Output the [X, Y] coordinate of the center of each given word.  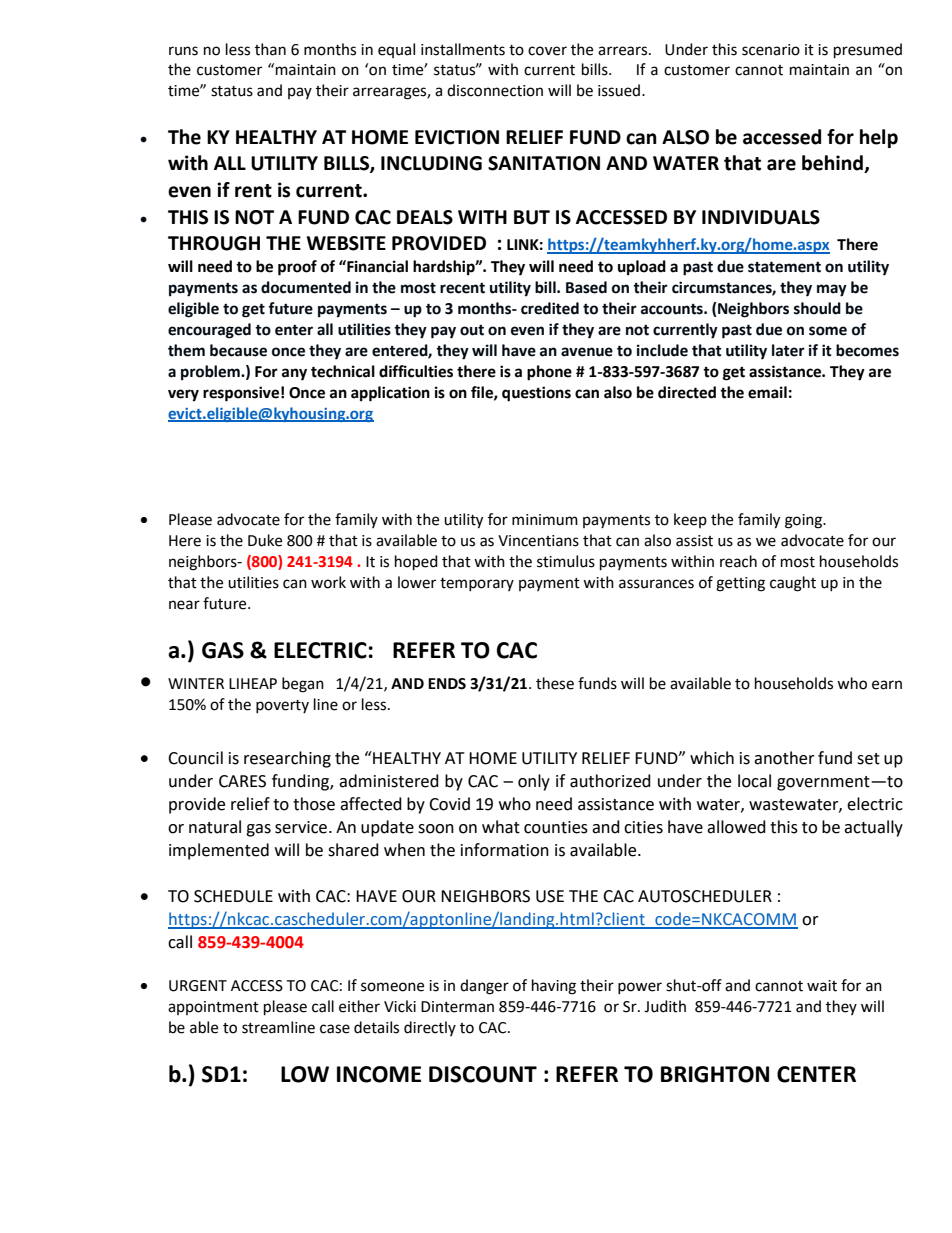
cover [547, 51]
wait [822, 986]
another [784, 758]
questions [536, 394]
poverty [282, 706]
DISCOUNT [483, 1074]
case [335, 1029]
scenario [771, 50]
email [767, 392]
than [270, 49]
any [294, 374]
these [555, 683]
